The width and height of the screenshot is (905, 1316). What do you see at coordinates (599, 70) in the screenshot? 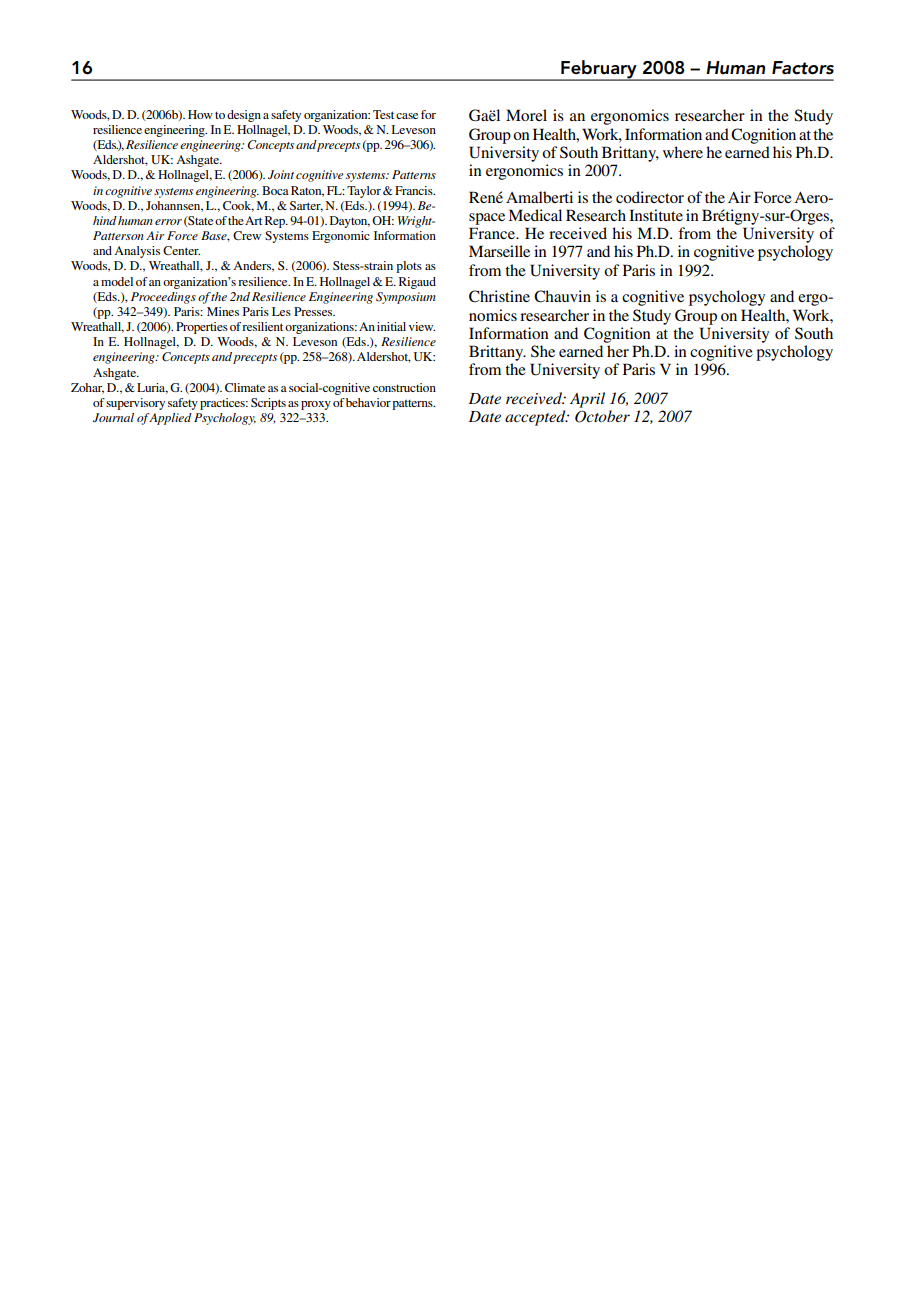
I see `February` at bounding box center [599, 70].
